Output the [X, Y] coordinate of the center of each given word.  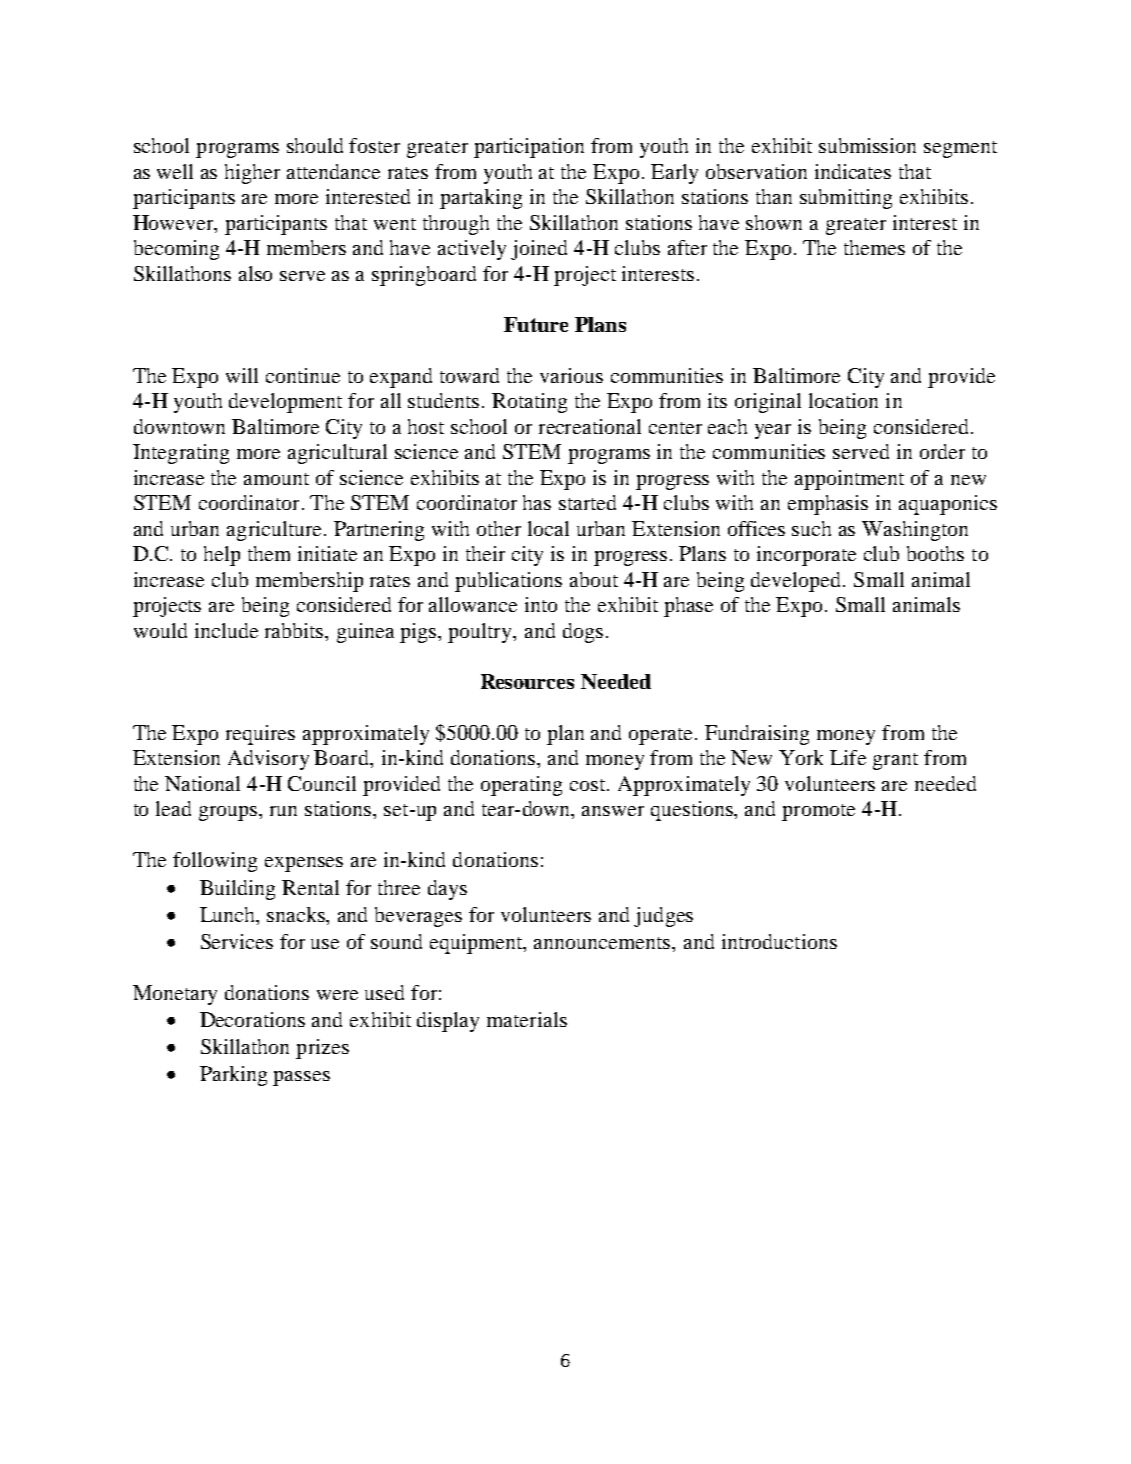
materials [527, 1019]
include [226, 630]
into [541, 604]
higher [252, 174]
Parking [233, 1076]
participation [529, 148]
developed [798, 582]
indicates [853, 171]
